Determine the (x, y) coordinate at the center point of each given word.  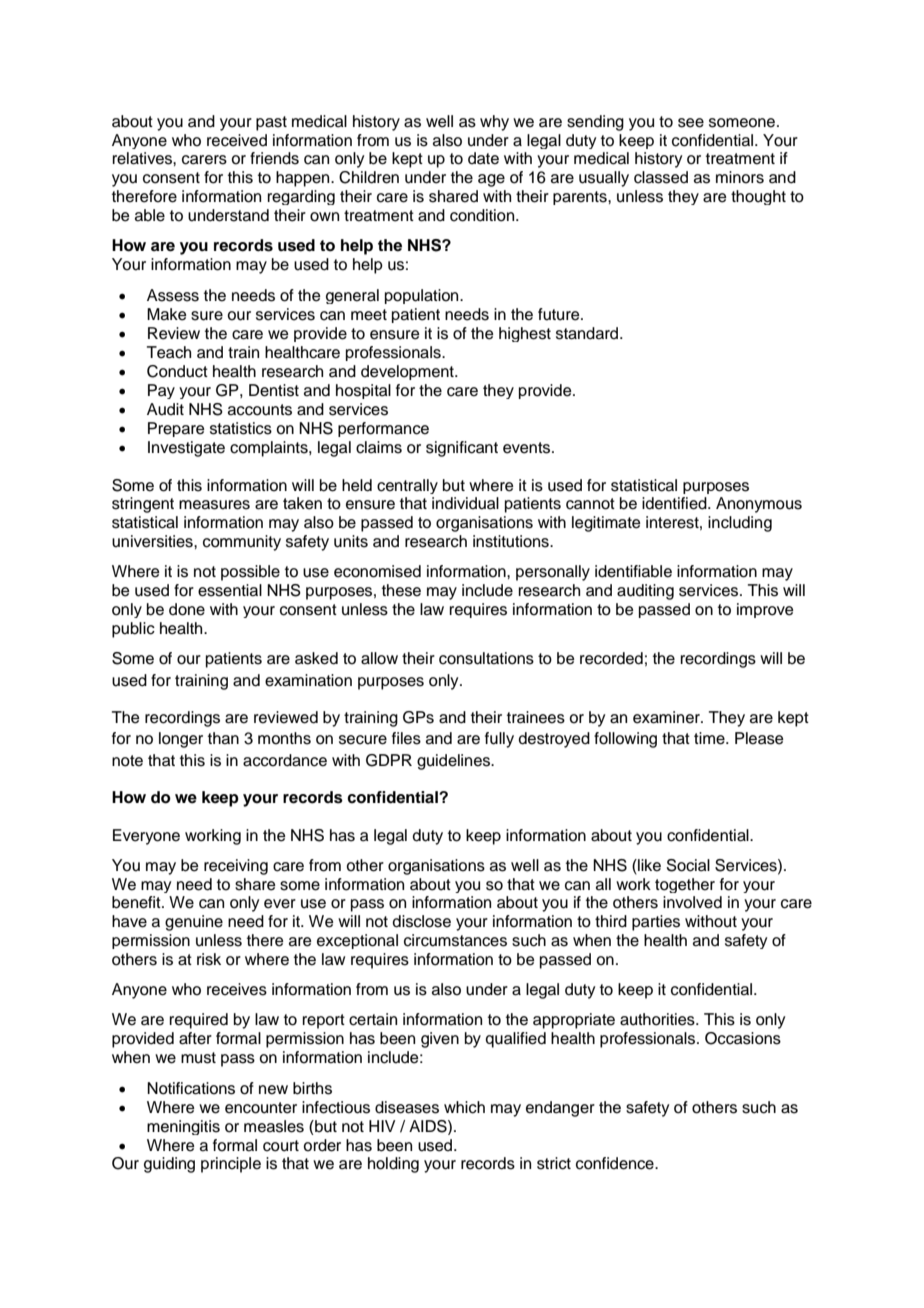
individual (465, 503)
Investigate (186, 449)
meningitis (183, 1127)
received (237, 140)
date (483, 158)
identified (675, 503)
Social (688, 865)
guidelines (455, 762)
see (691, 123)
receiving (236, 867)
